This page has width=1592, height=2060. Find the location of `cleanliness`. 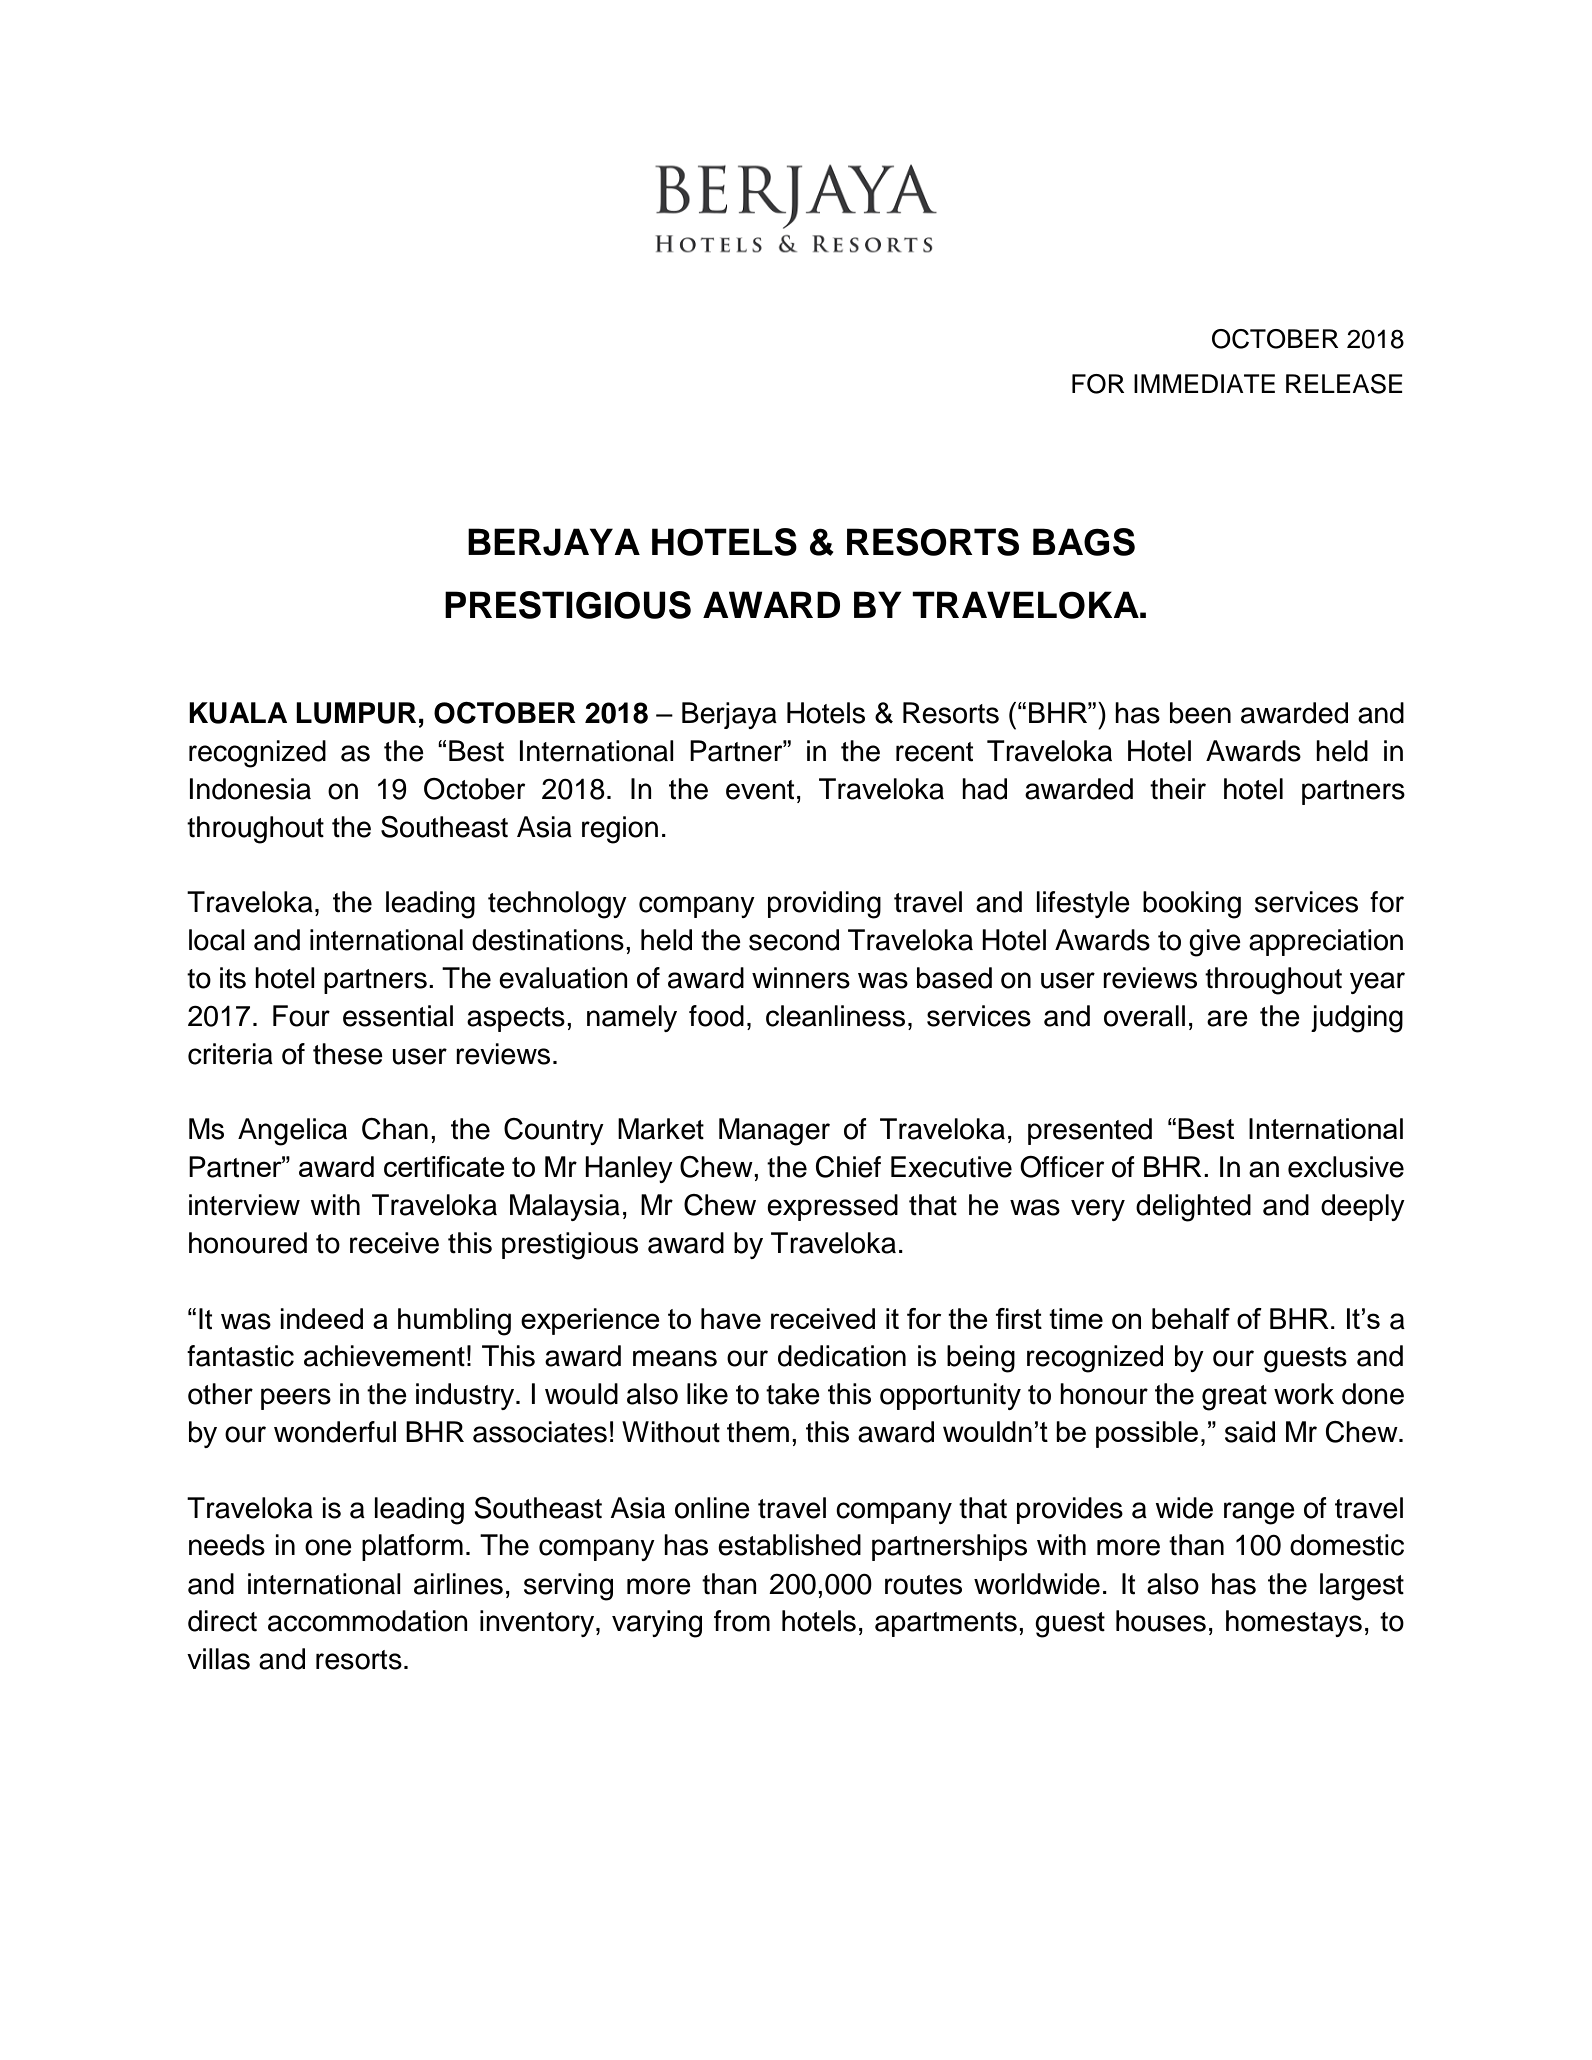

cleanliness is located at coordinates (835, 1016).
